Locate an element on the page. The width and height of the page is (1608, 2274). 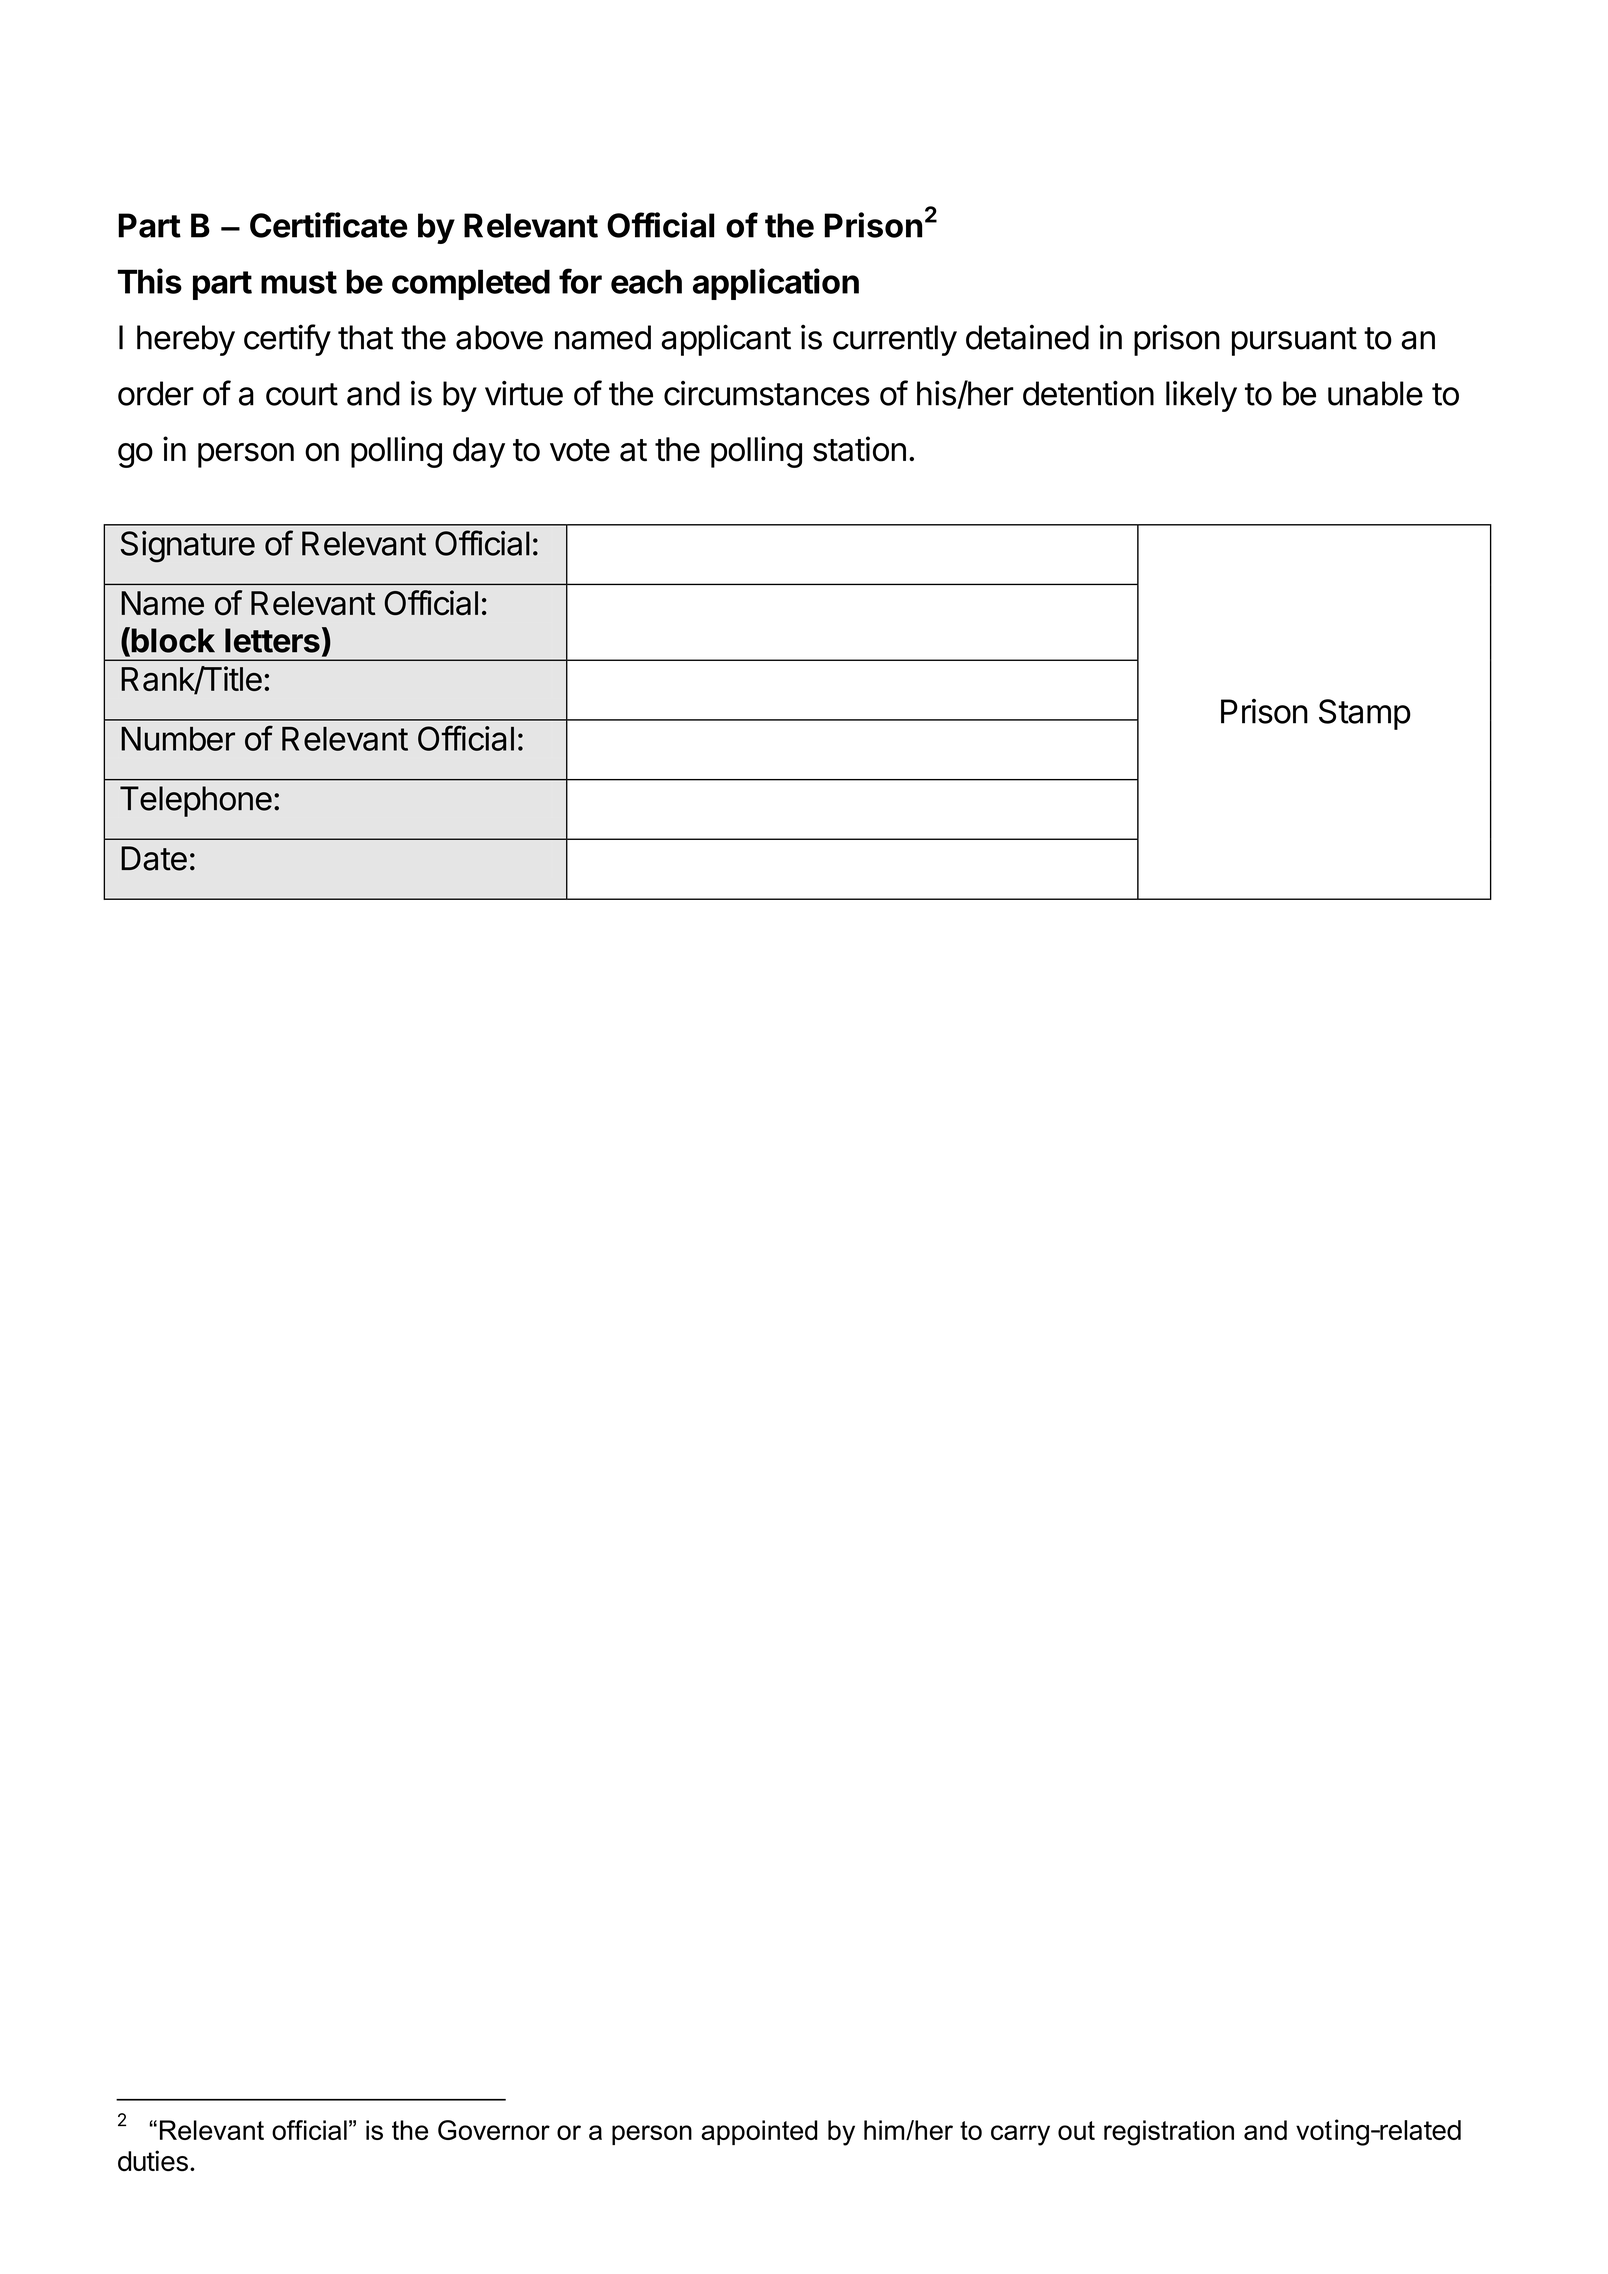
Number is located at coordinates (178, 739).
